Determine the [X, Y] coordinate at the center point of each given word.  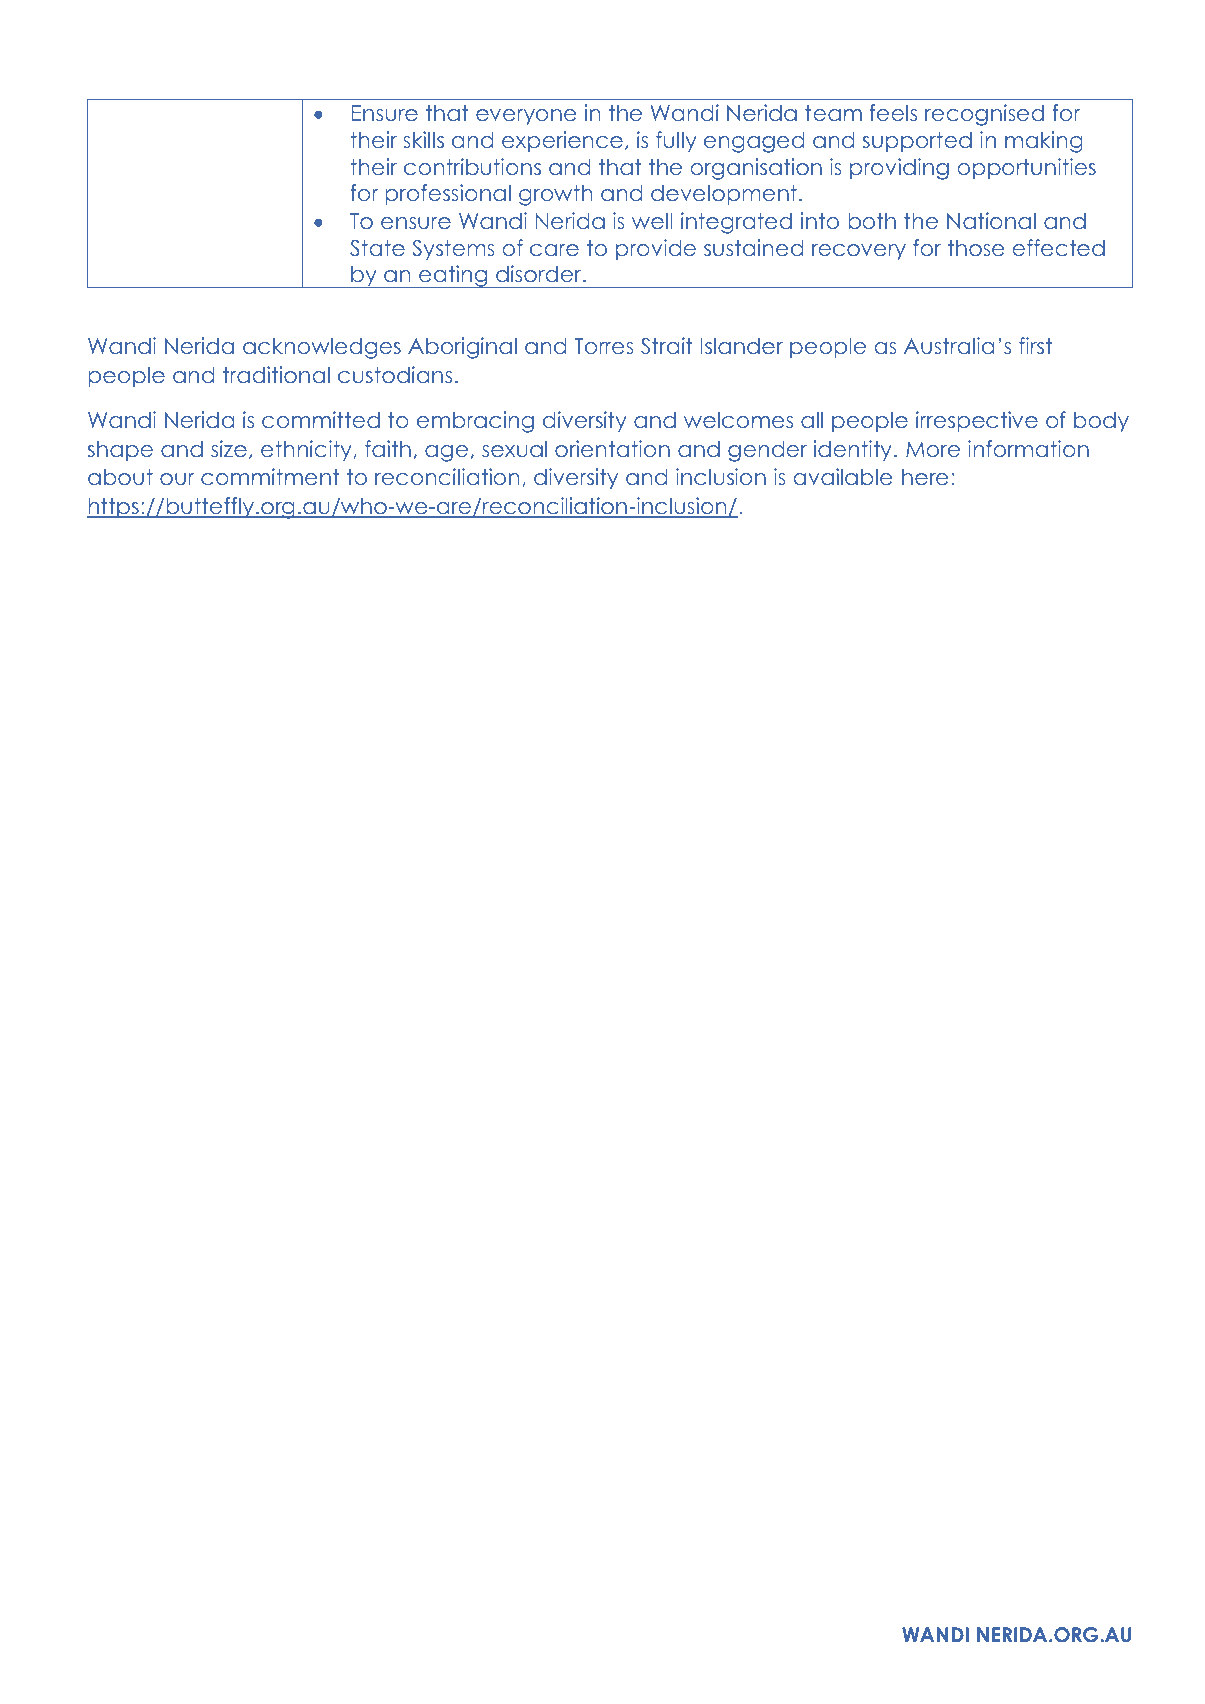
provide [656, 250]
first [1035, 345]
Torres [604, 346]
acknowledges [322, 348]
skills [423, 139]
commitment [270, 476]
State [377, 248]
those [976, 247]
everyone [526, 117]
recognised [984, 115]
